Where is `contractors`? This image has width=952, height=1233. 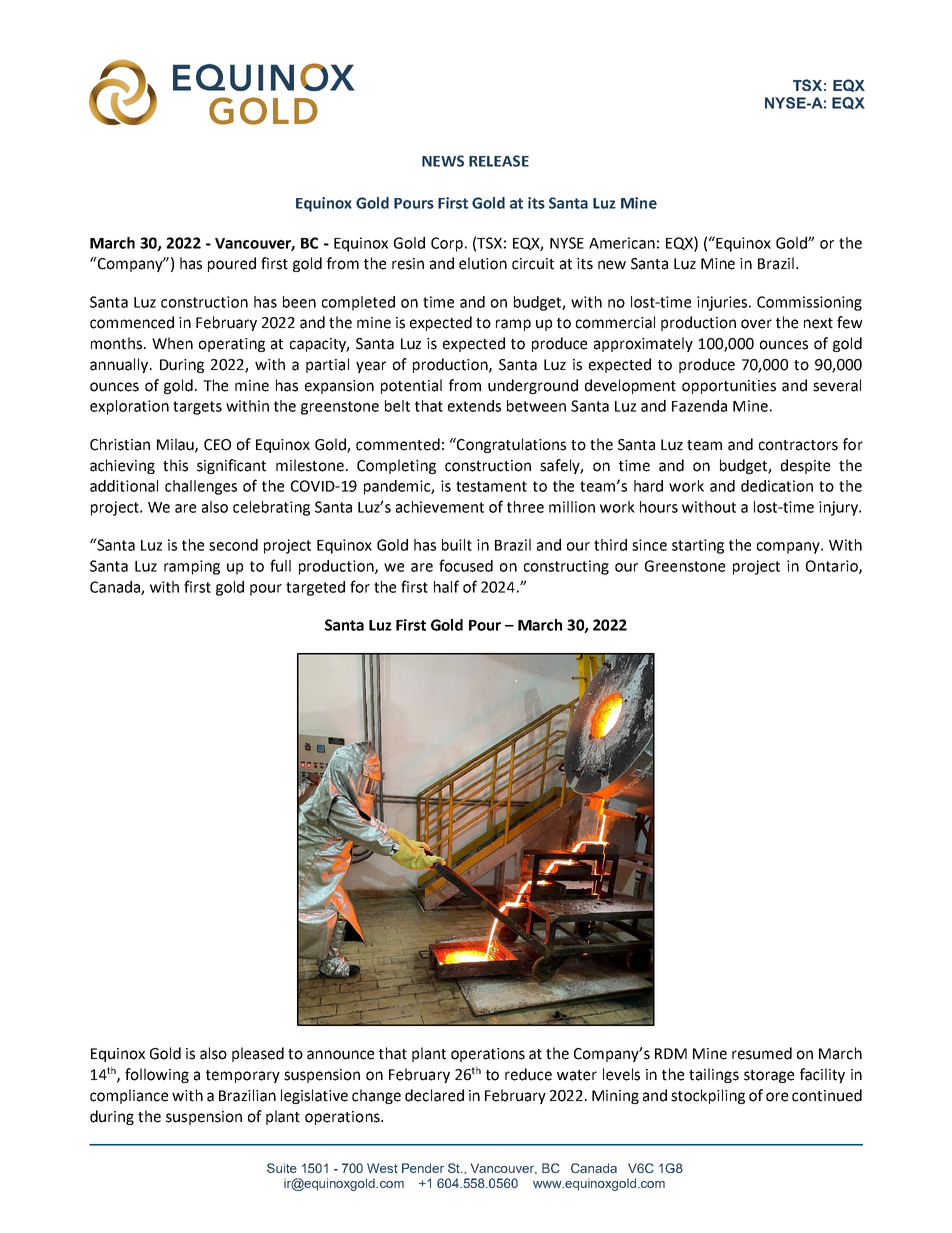 contractors is located at coordinates (798, 445).
